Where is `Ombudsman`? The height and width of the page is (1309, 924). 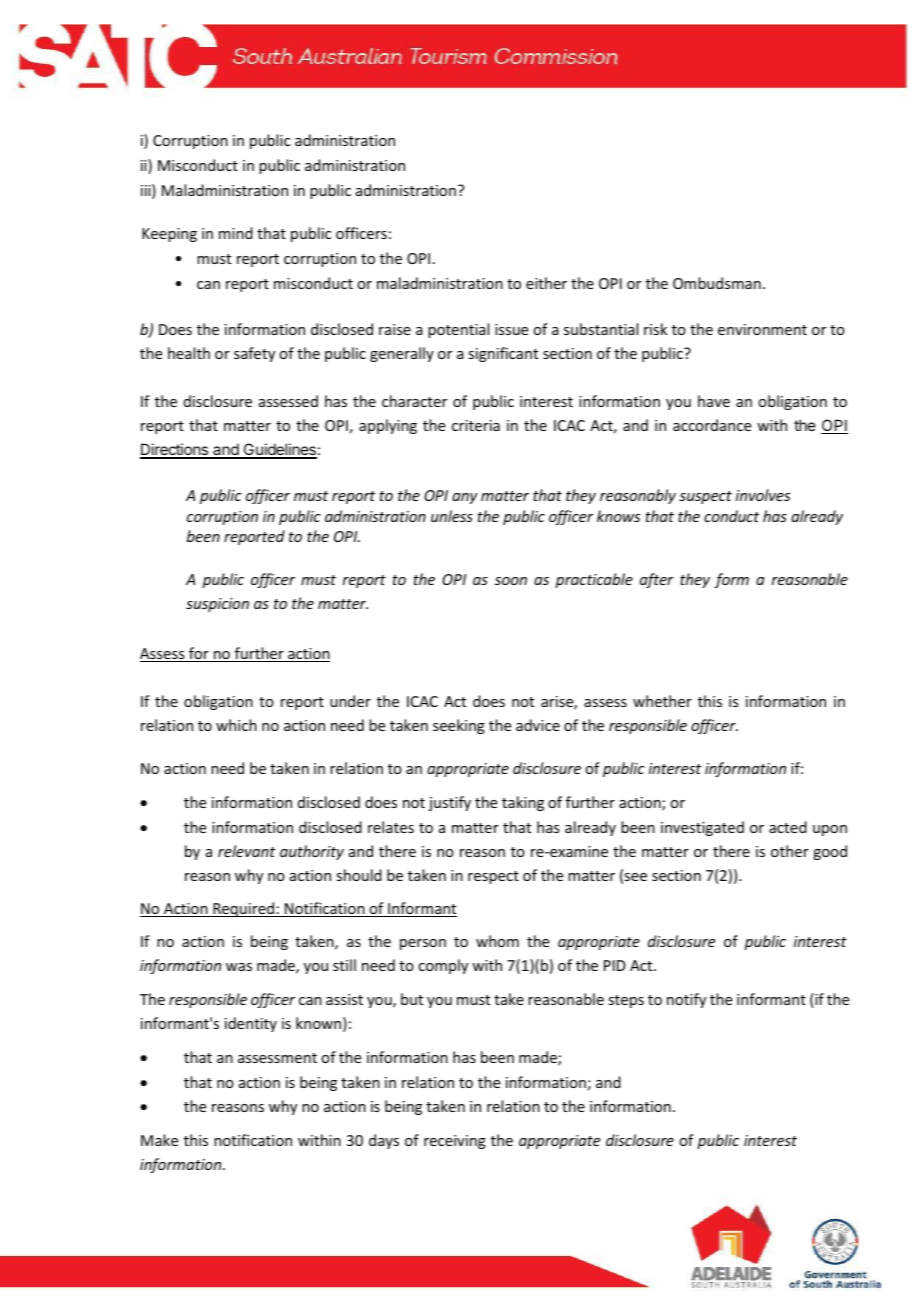
Ombudsman is located at coordinates (717, 283).
